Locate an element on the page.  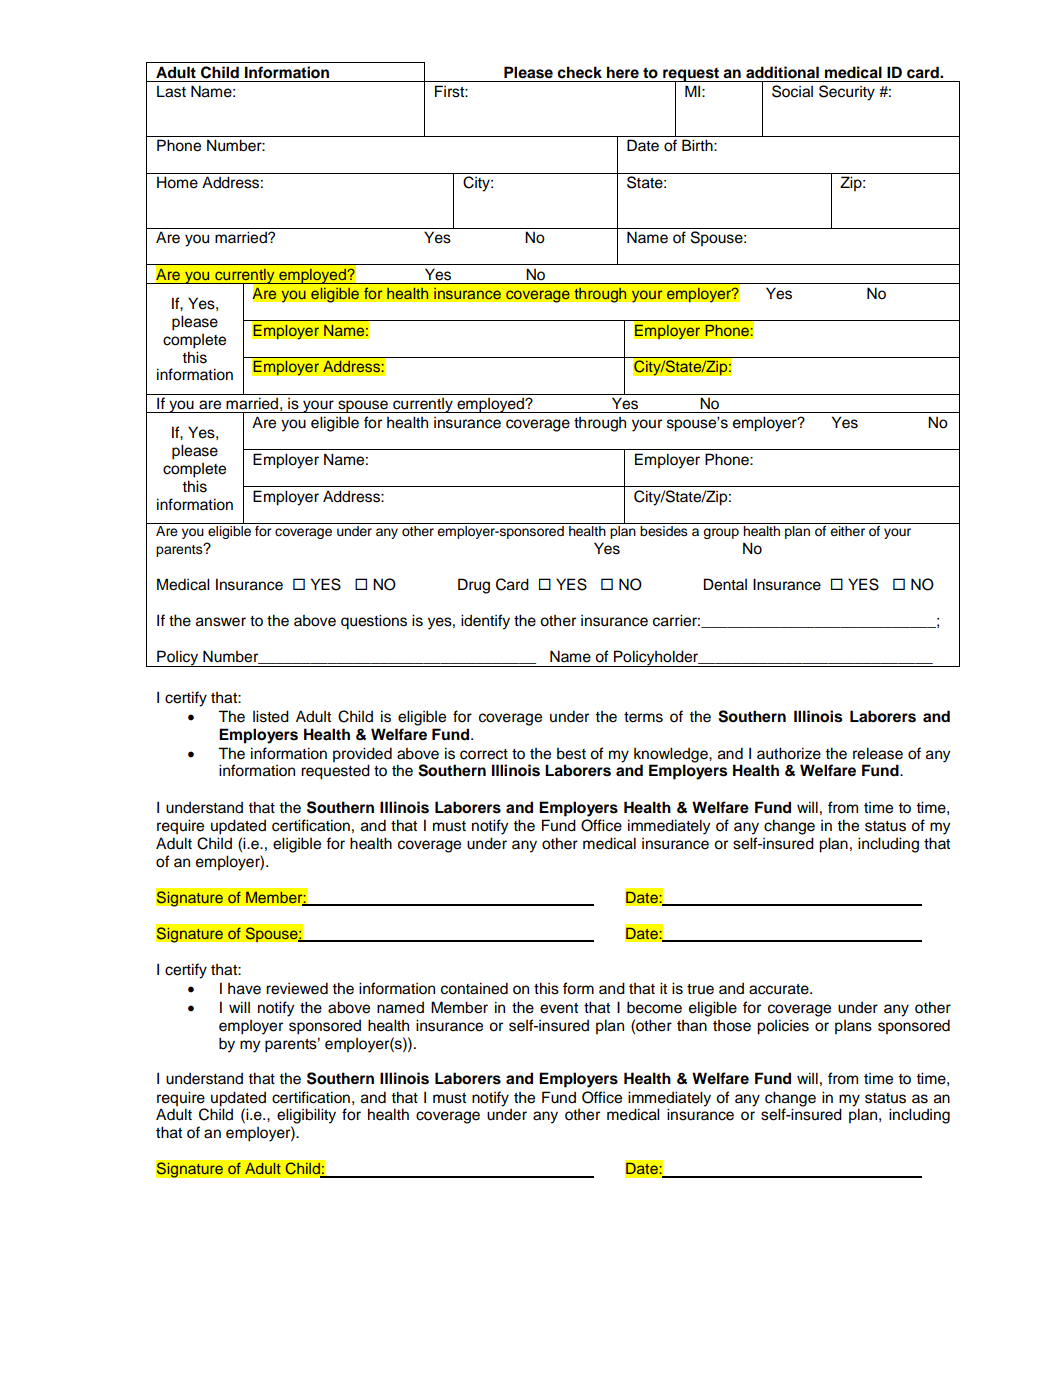
Last is located at coordinates (171, 91).
